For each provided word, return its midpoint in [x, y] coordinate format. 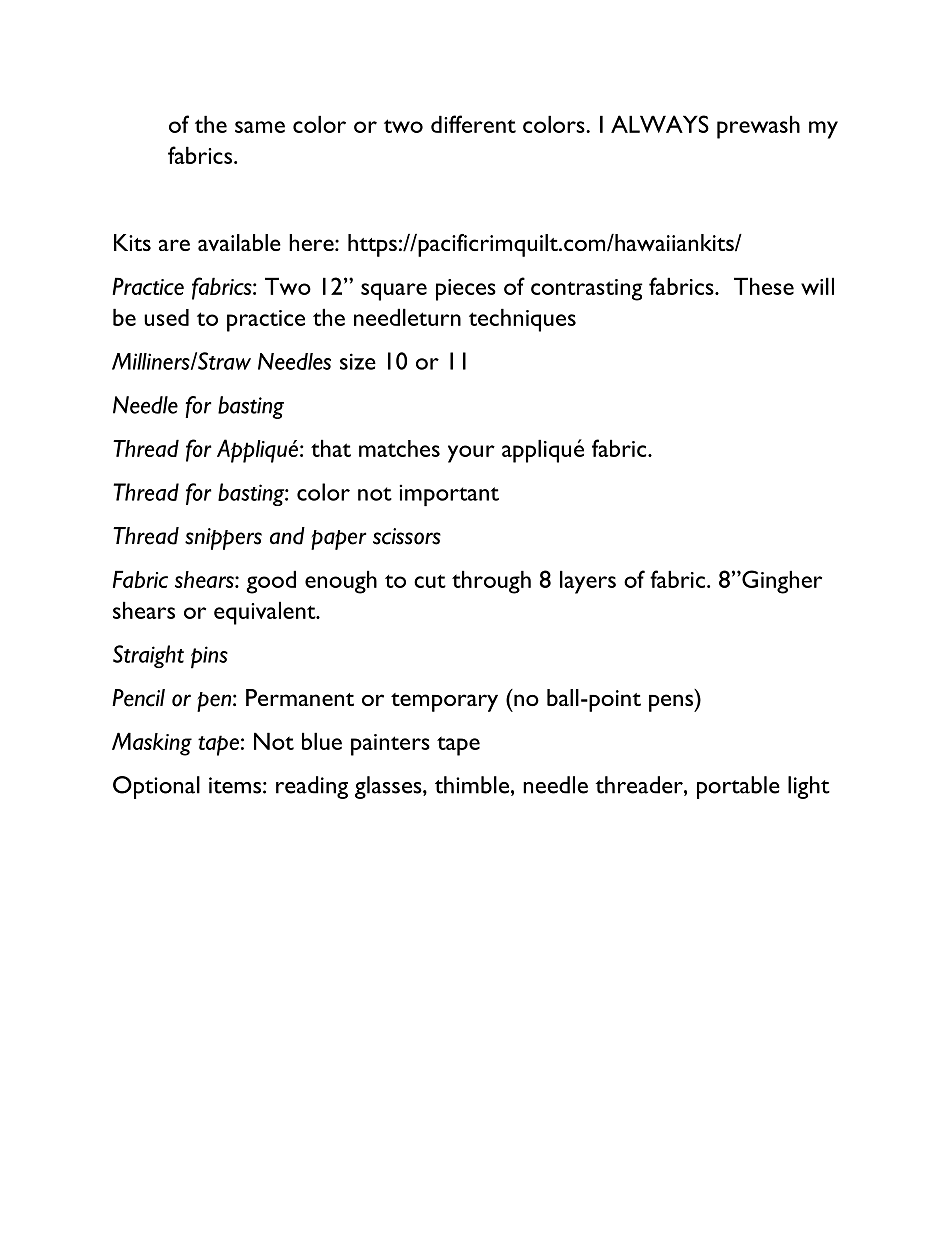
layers [588, 582]
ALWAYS [660, 124]
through [491, 582]
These [764, 286]
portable [738, 787]
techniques [522, 320]
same [260, 127]
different [473, 124]
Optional [156, 787]
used [166, 317]
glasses [389, 787]
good [271, 582]
